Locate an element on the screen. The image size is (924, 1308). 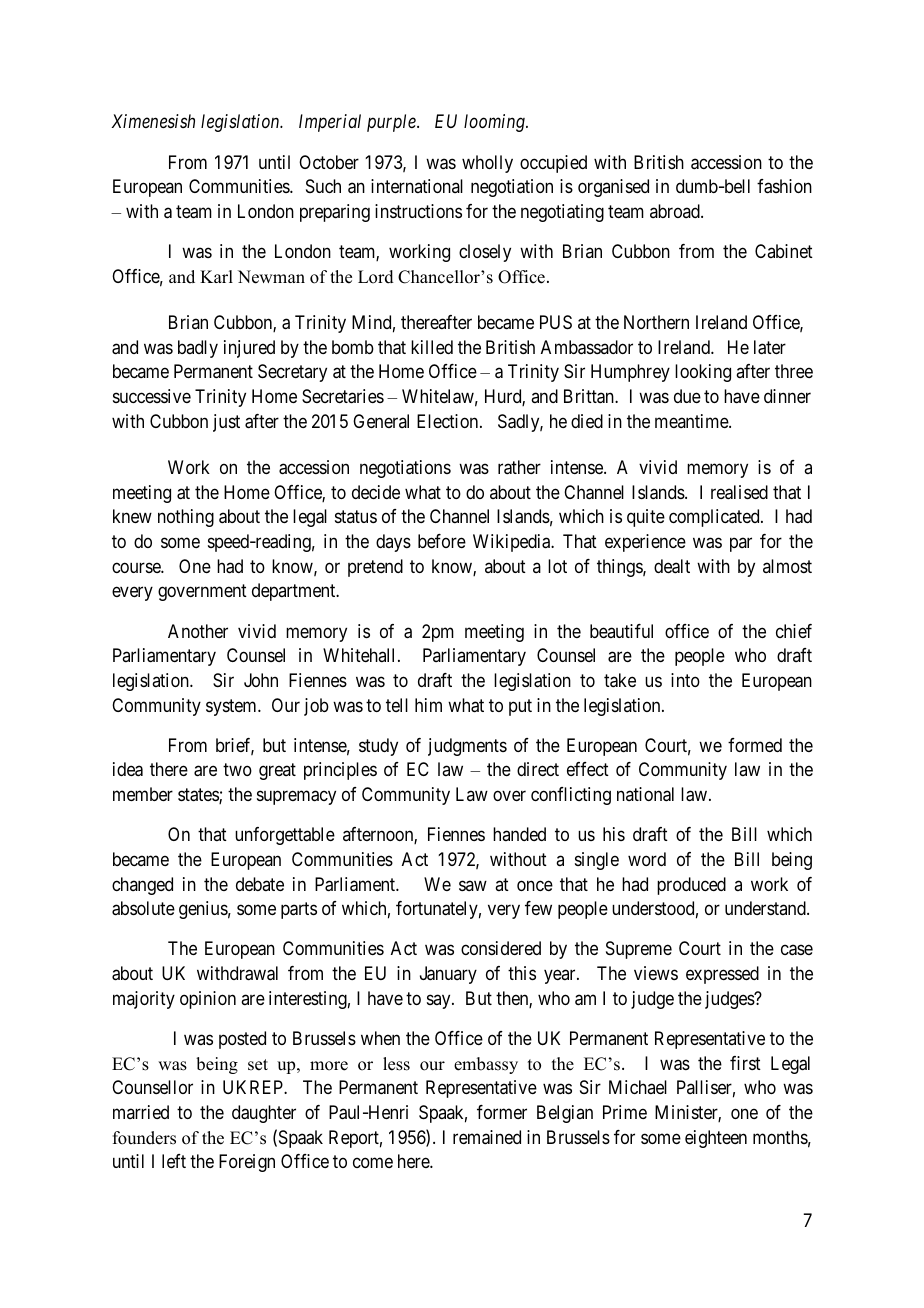
saw is located at coordinates (473, 885).
